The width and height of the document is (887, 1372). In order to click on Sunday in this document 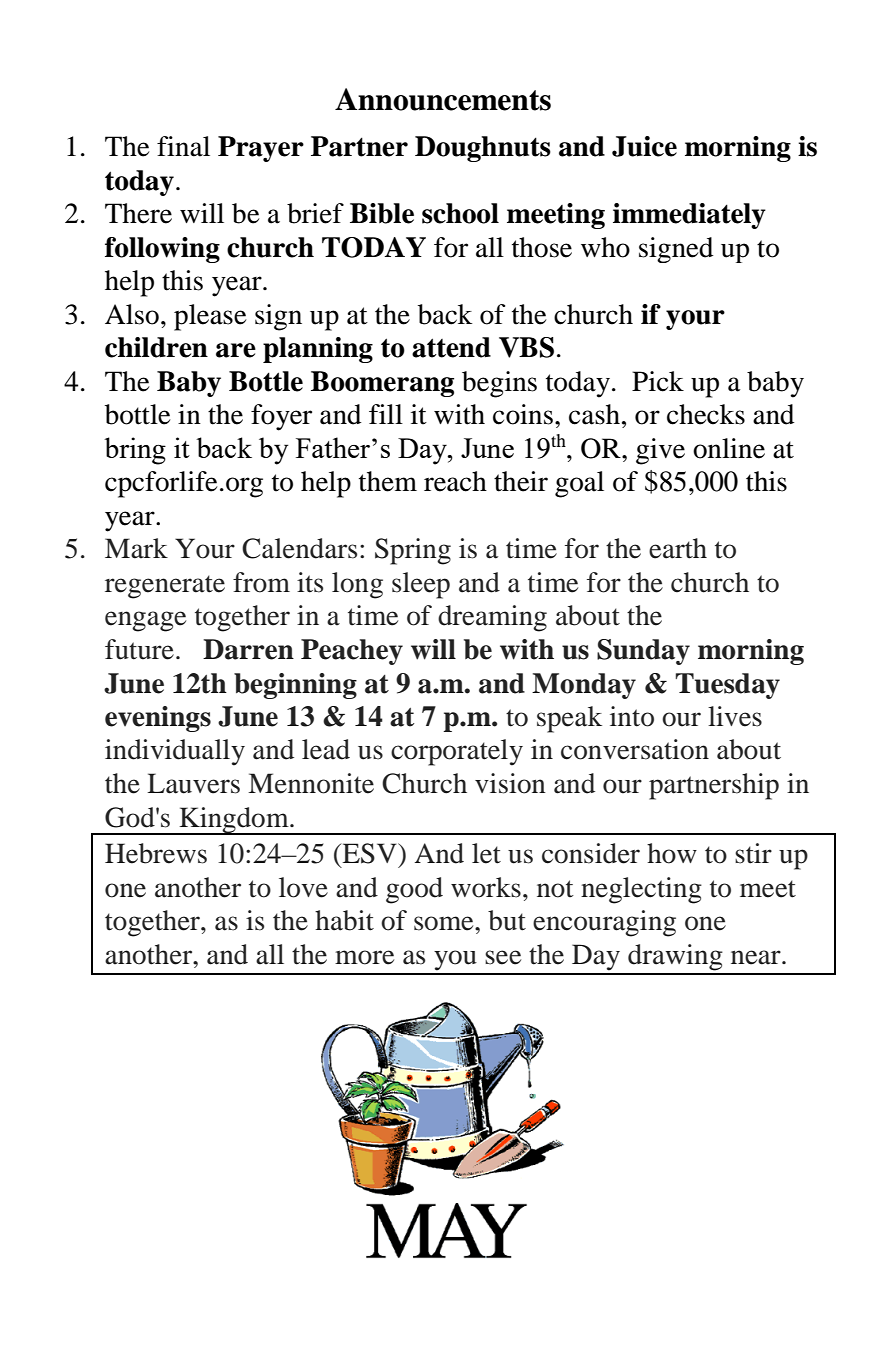, I will do `click(643, 652)`.
